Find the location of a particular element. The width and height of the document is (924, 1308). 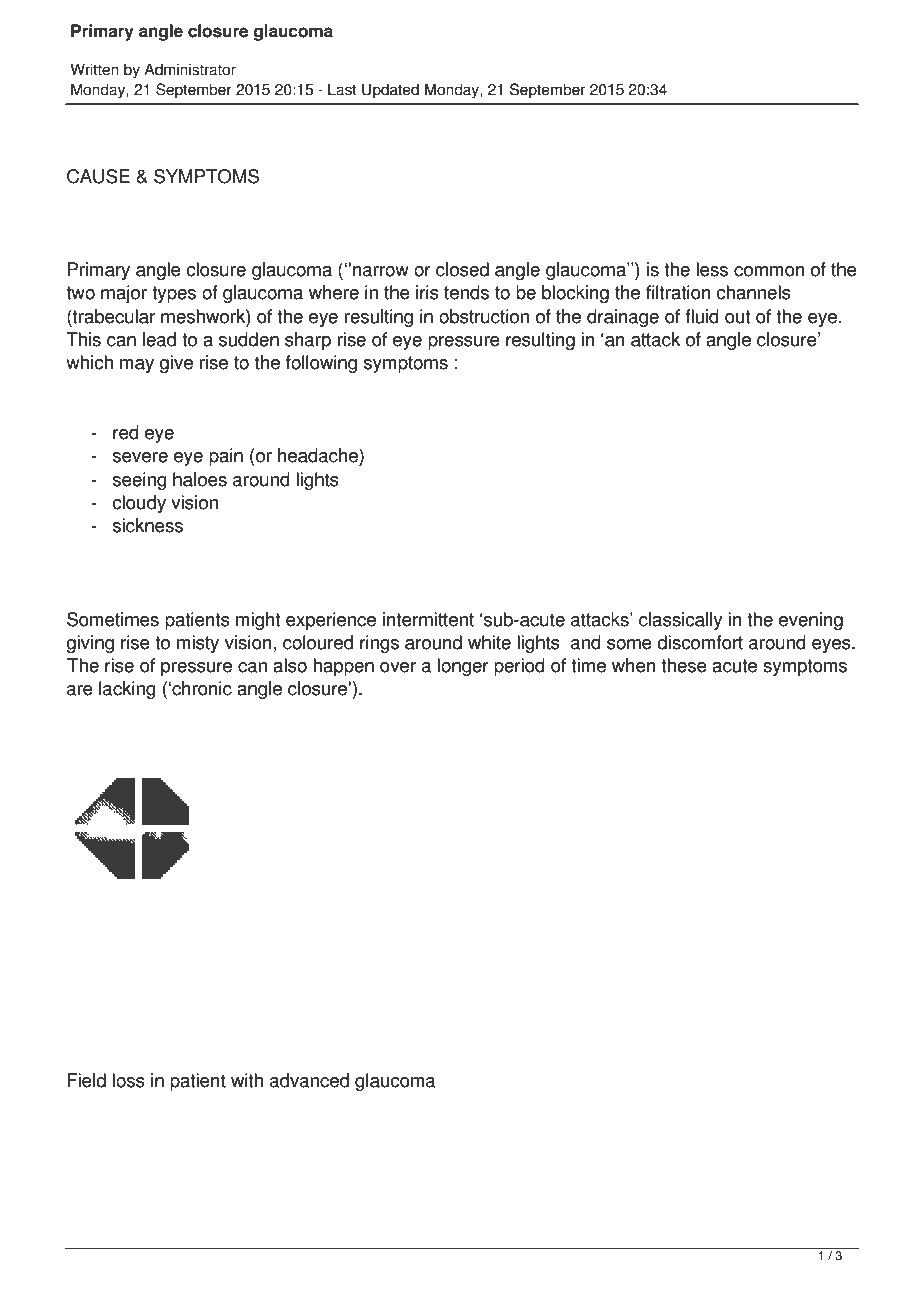

these is located at coordinates (684, 665).
